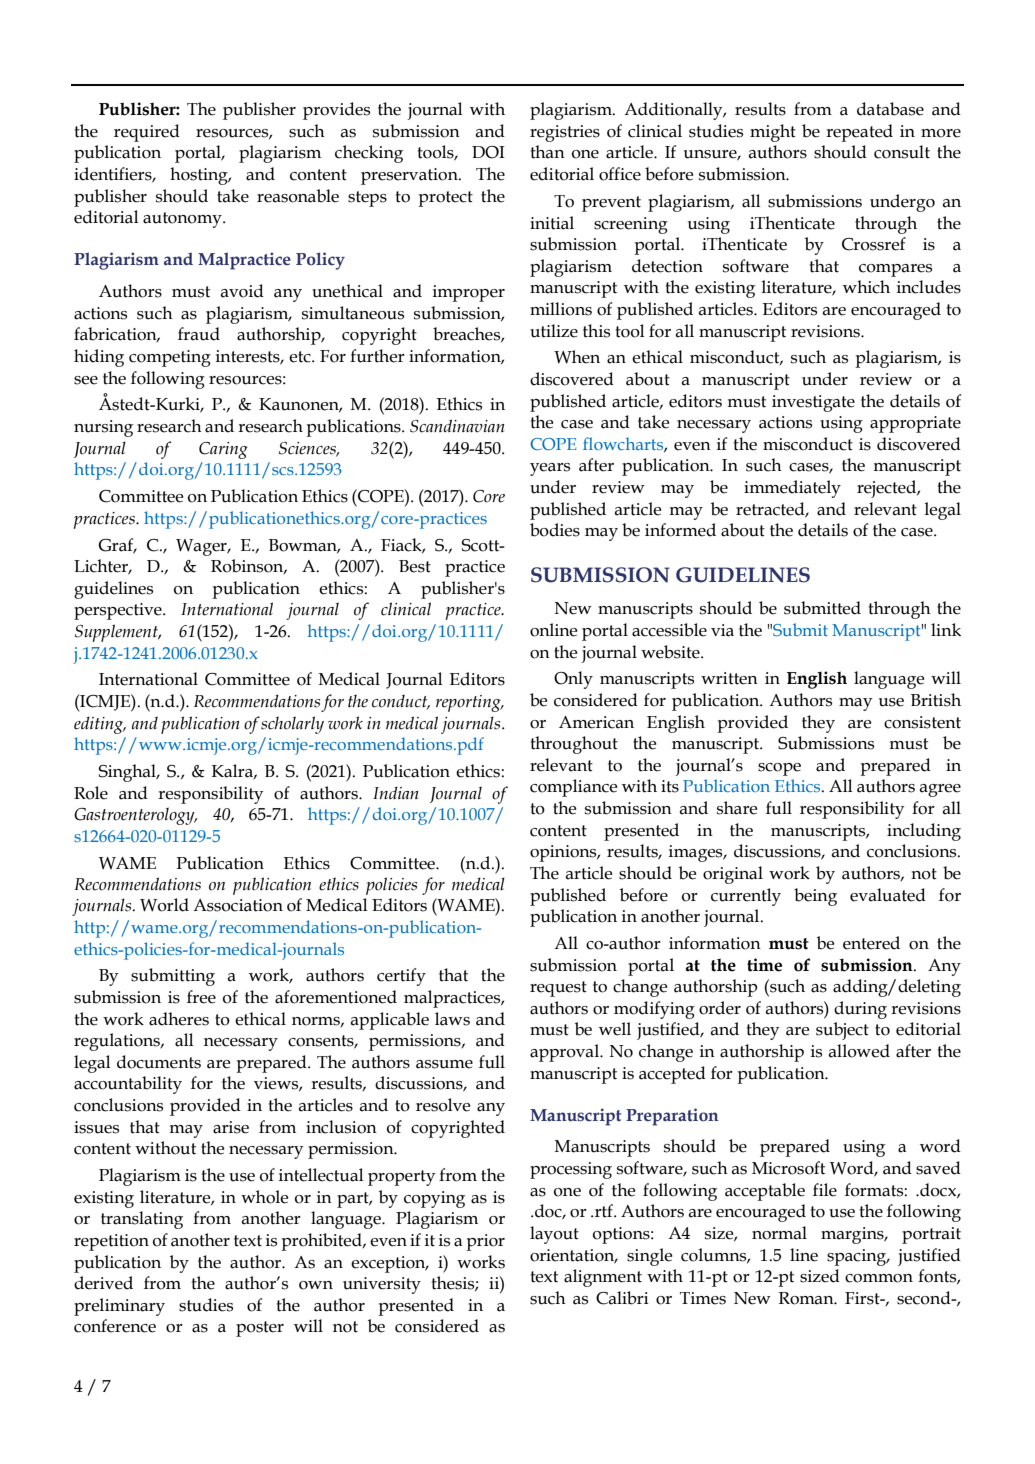  Describe the element at coordinates (119, 1307) in the screenshot. I see `preliminary` at that location.
